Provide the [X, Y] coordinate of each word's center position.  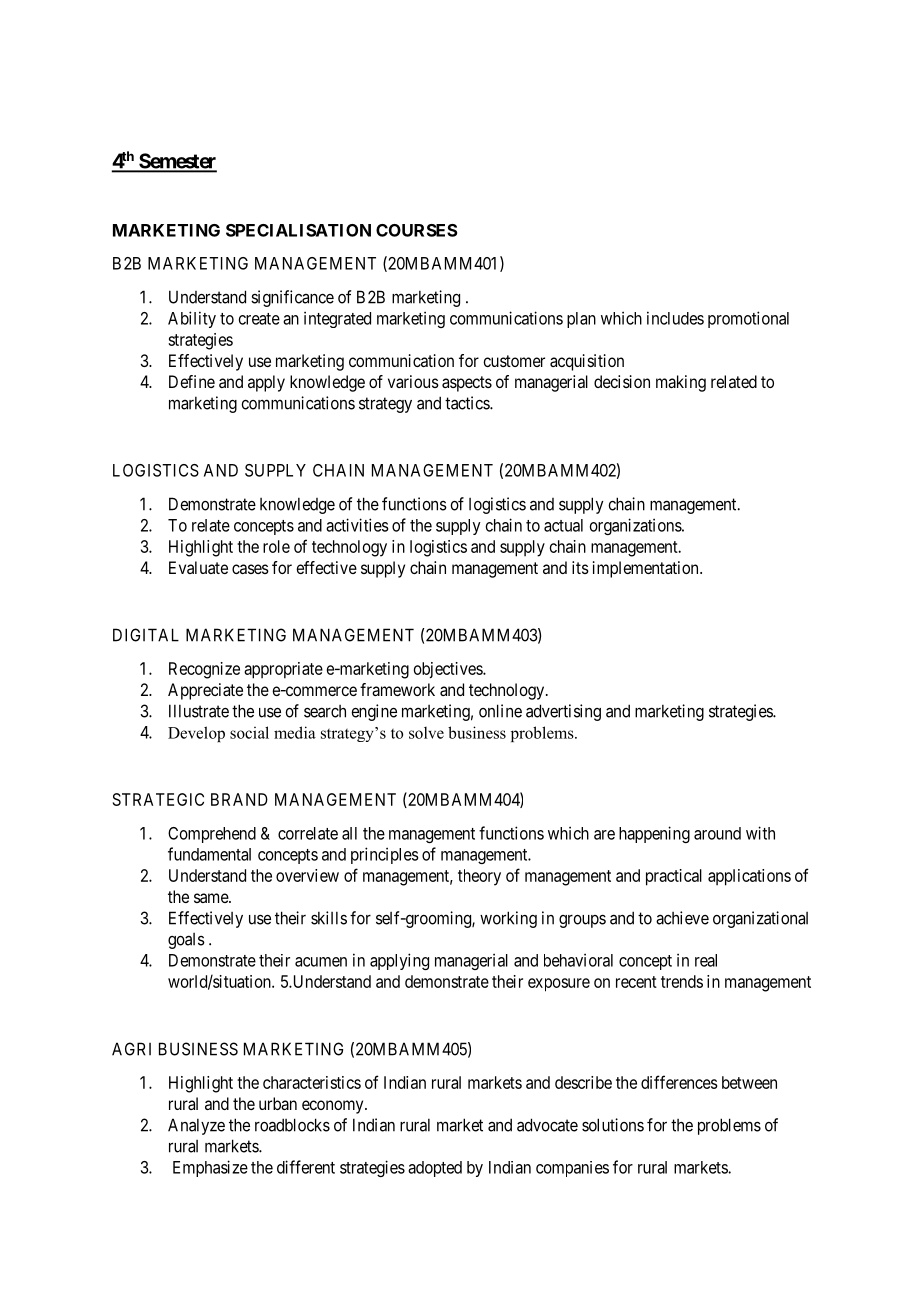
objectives [449, 670]
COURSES [416, 230]
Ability [192, 319]
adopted [435, 1169]
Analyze [196, 1126]
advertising [563, 712]
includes [675, 318]
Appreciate [205, 691]
